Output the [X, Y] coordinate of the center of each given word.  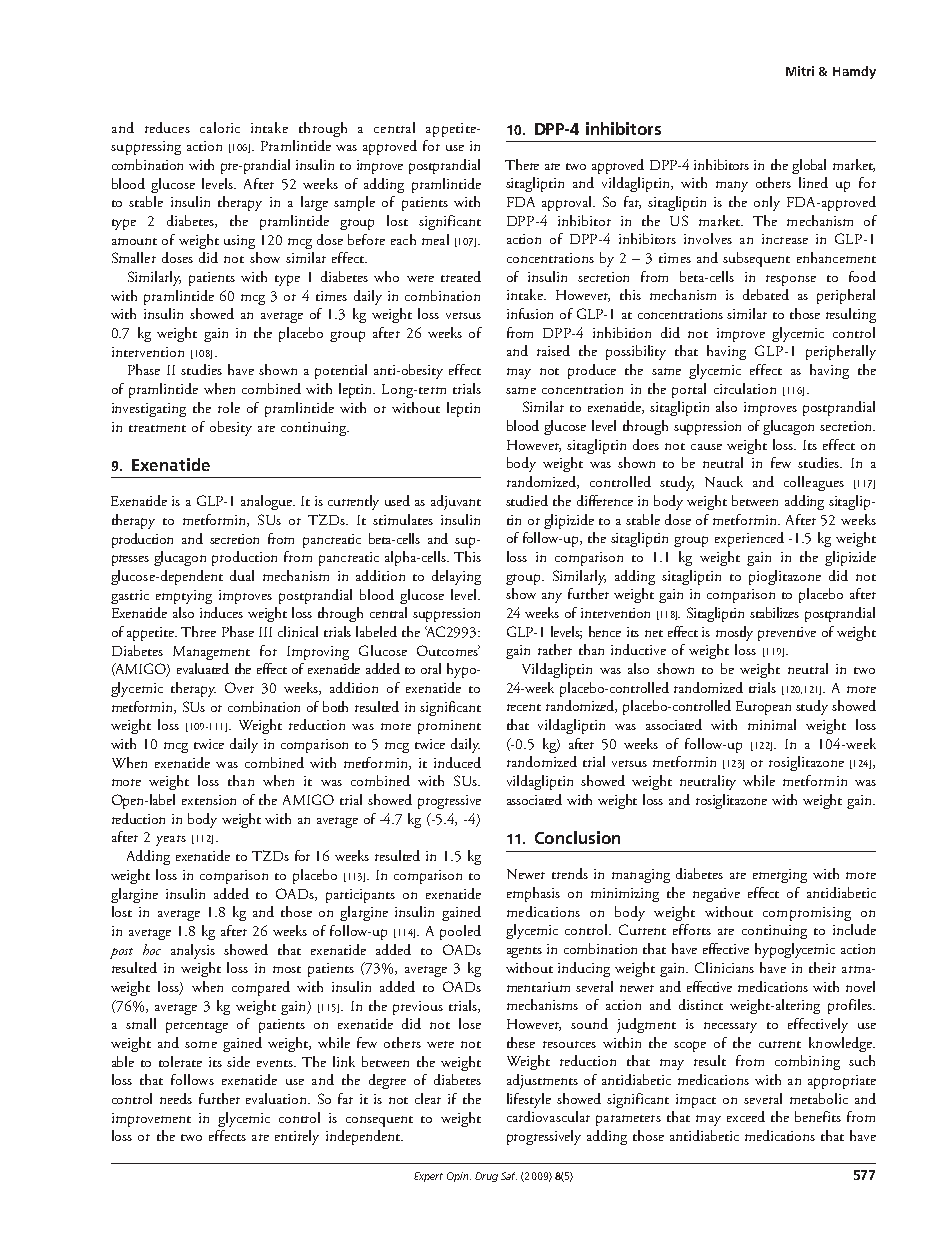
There [522, 164]
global [809, 166]
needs [176, 1098]
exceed [746, 1116]
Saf [509, 1176]
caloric [220, 127]
